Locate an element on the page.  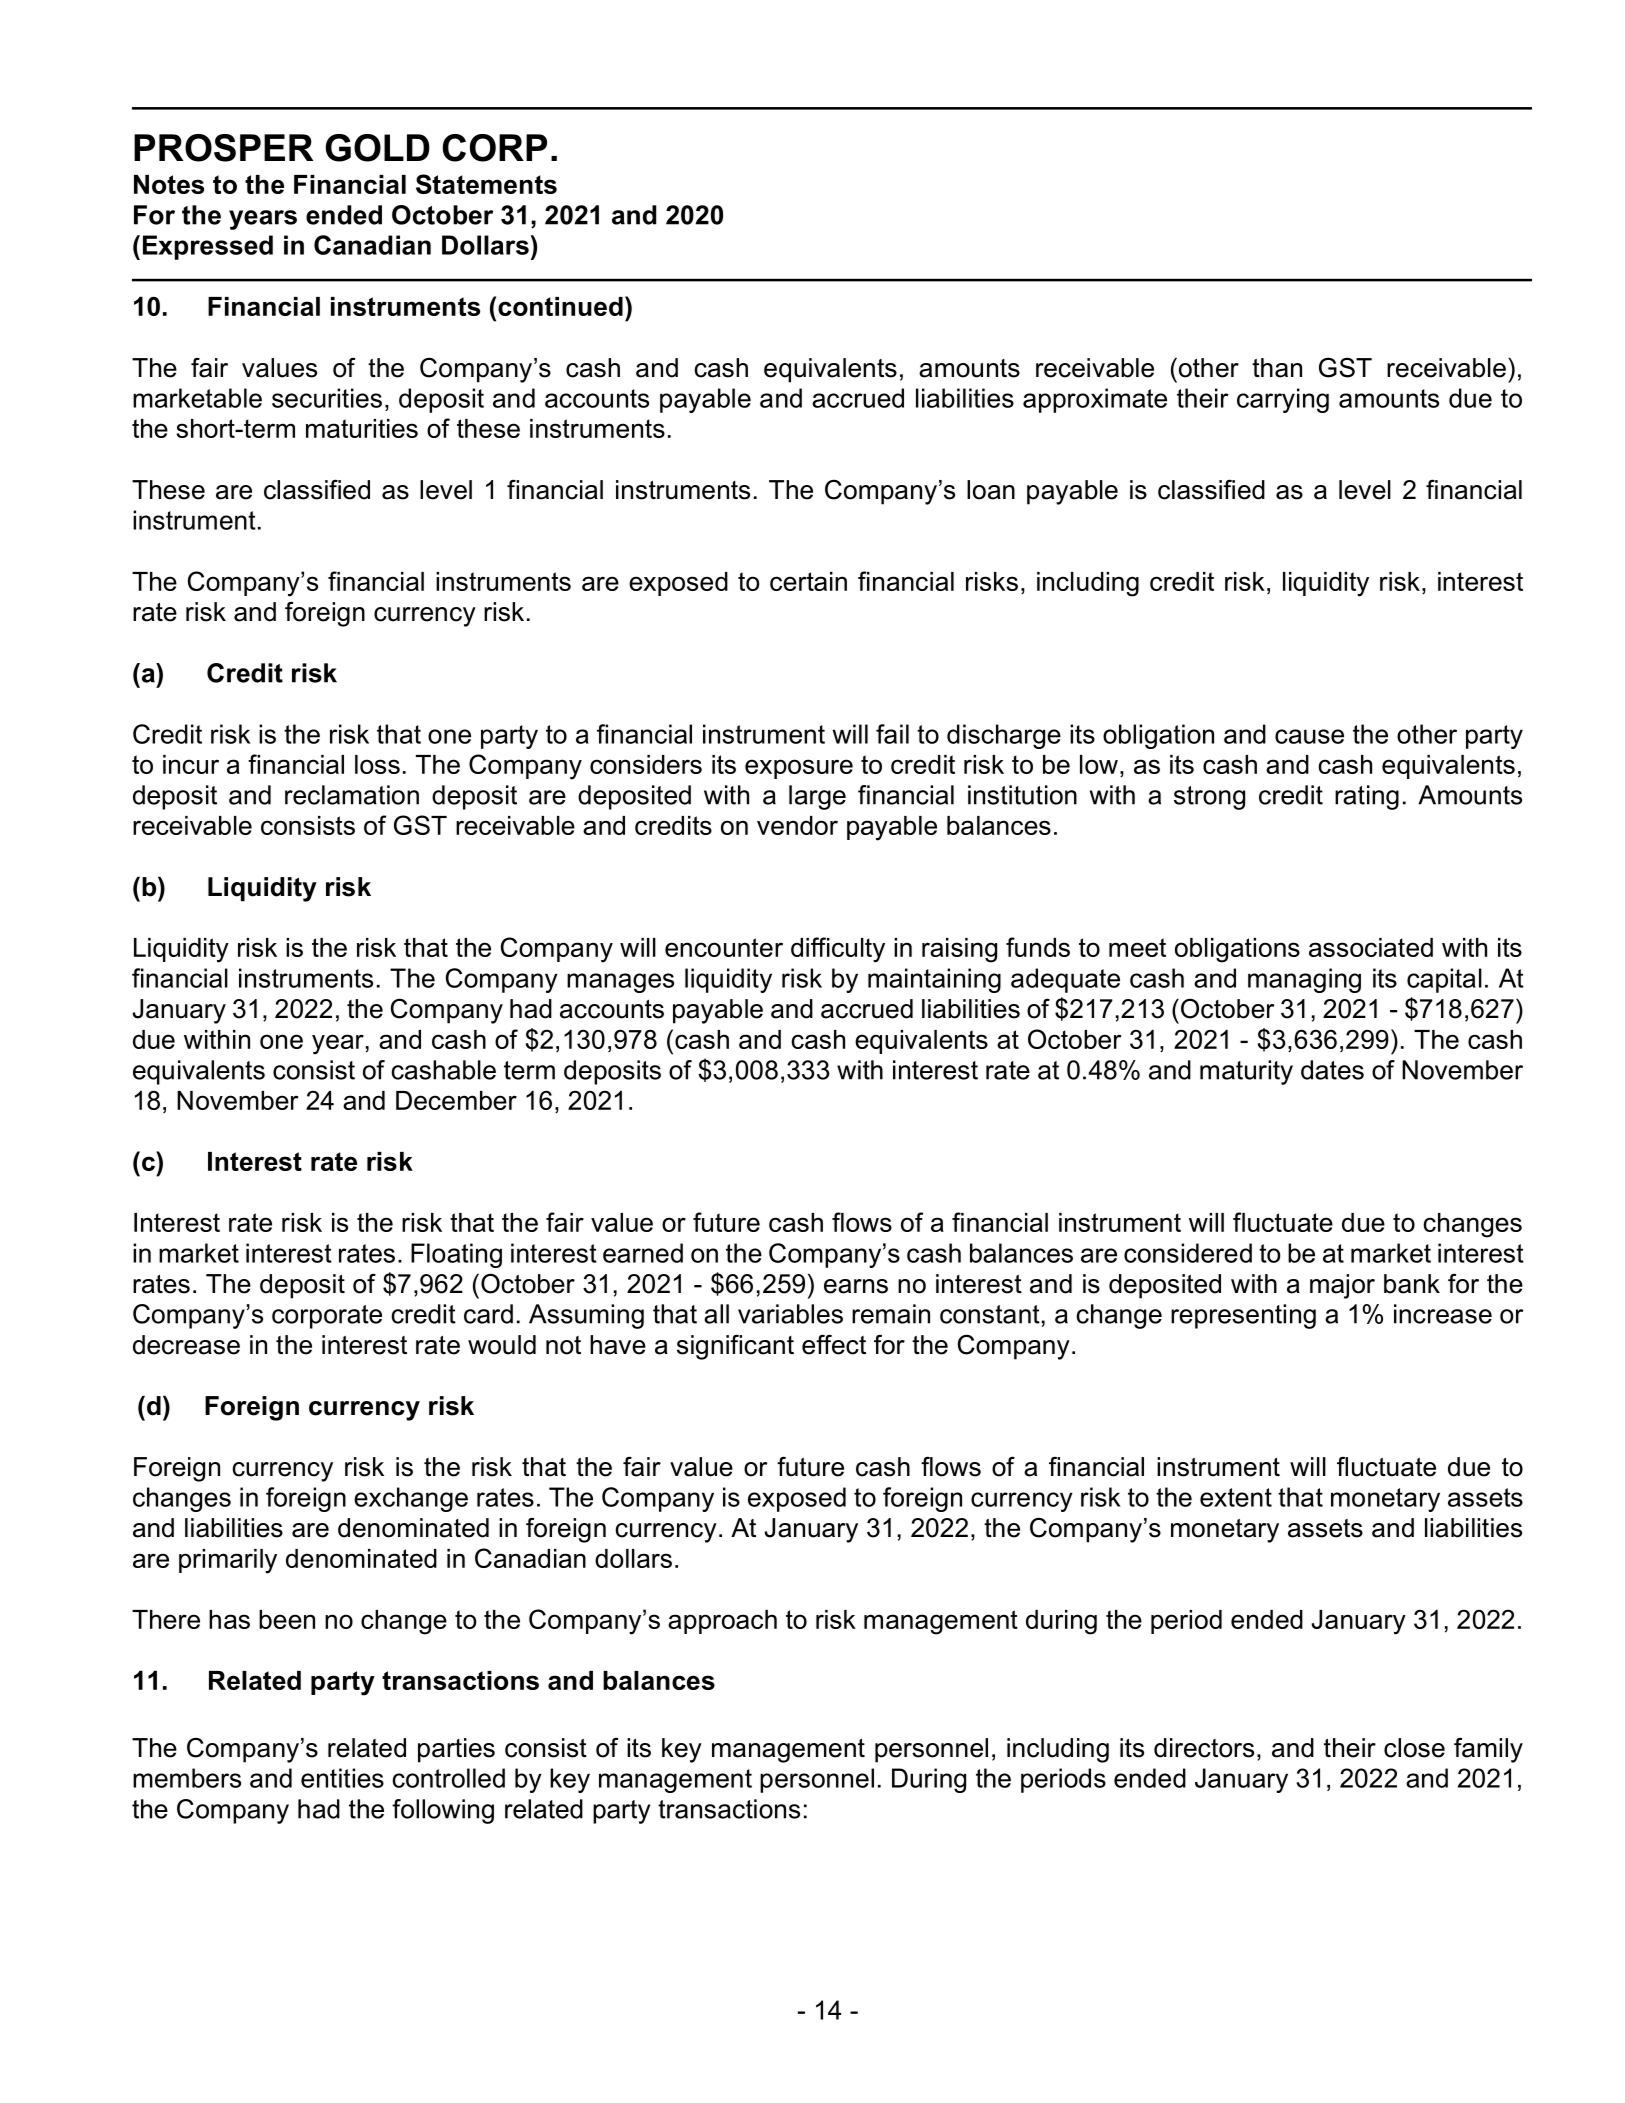
major is located at coordinates (1342, 1286).
